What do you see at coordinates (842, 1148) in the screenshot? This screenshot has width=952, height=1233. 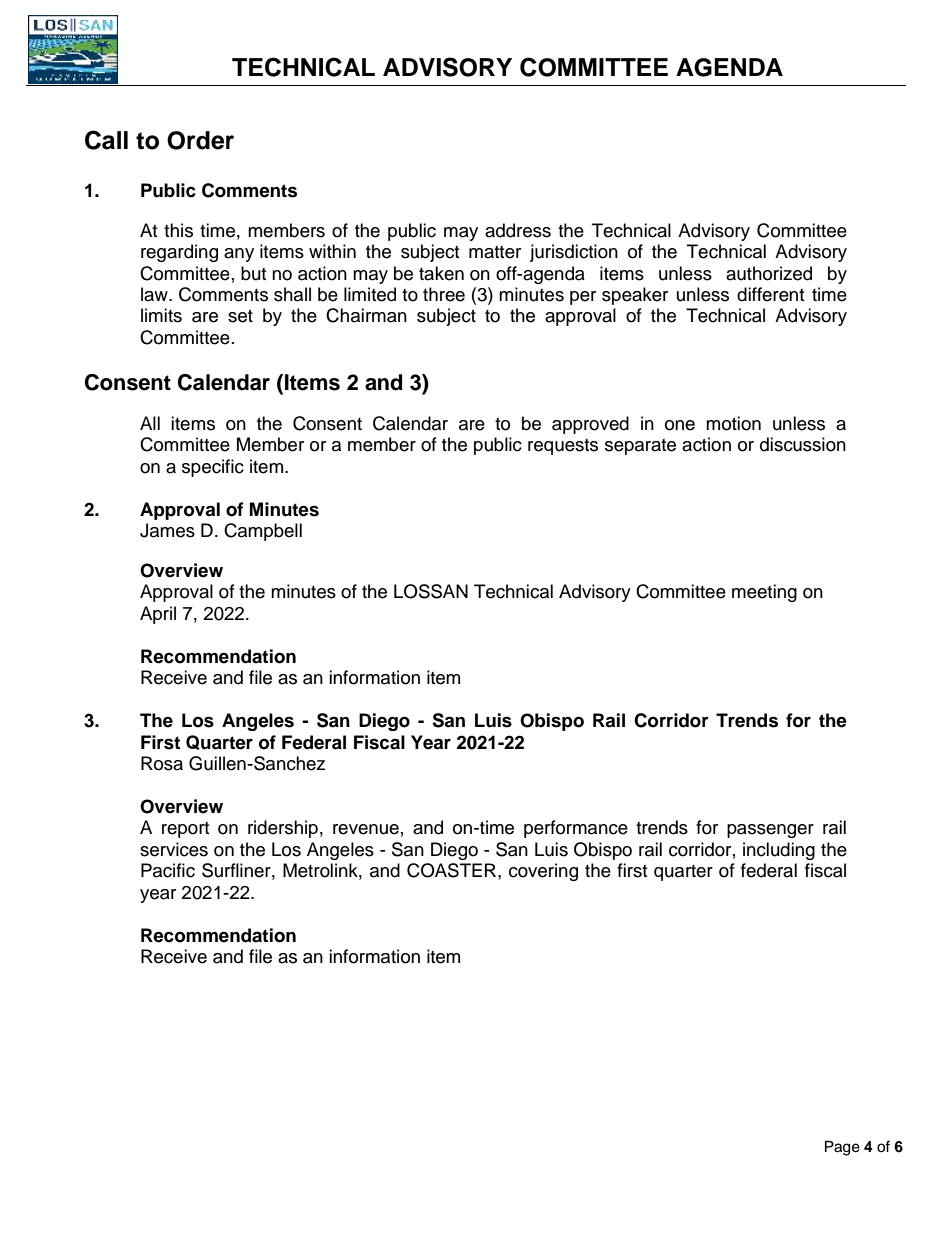 I see `Page` at bounding box center [842, 1148].
